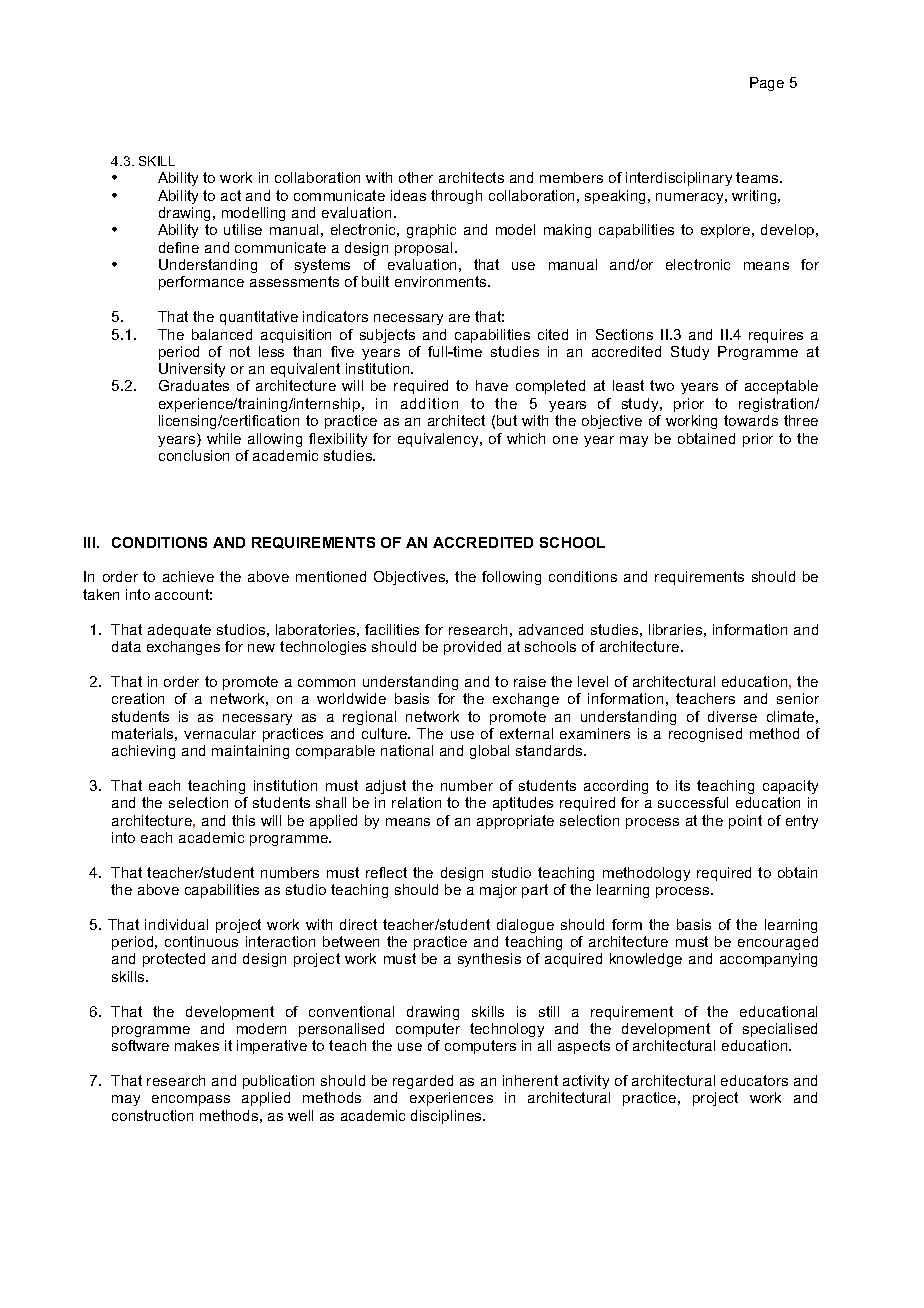 This page has width=924, height=1308. Describe the element at coordinates (416, 177) in the page. I see `other` at that location.
